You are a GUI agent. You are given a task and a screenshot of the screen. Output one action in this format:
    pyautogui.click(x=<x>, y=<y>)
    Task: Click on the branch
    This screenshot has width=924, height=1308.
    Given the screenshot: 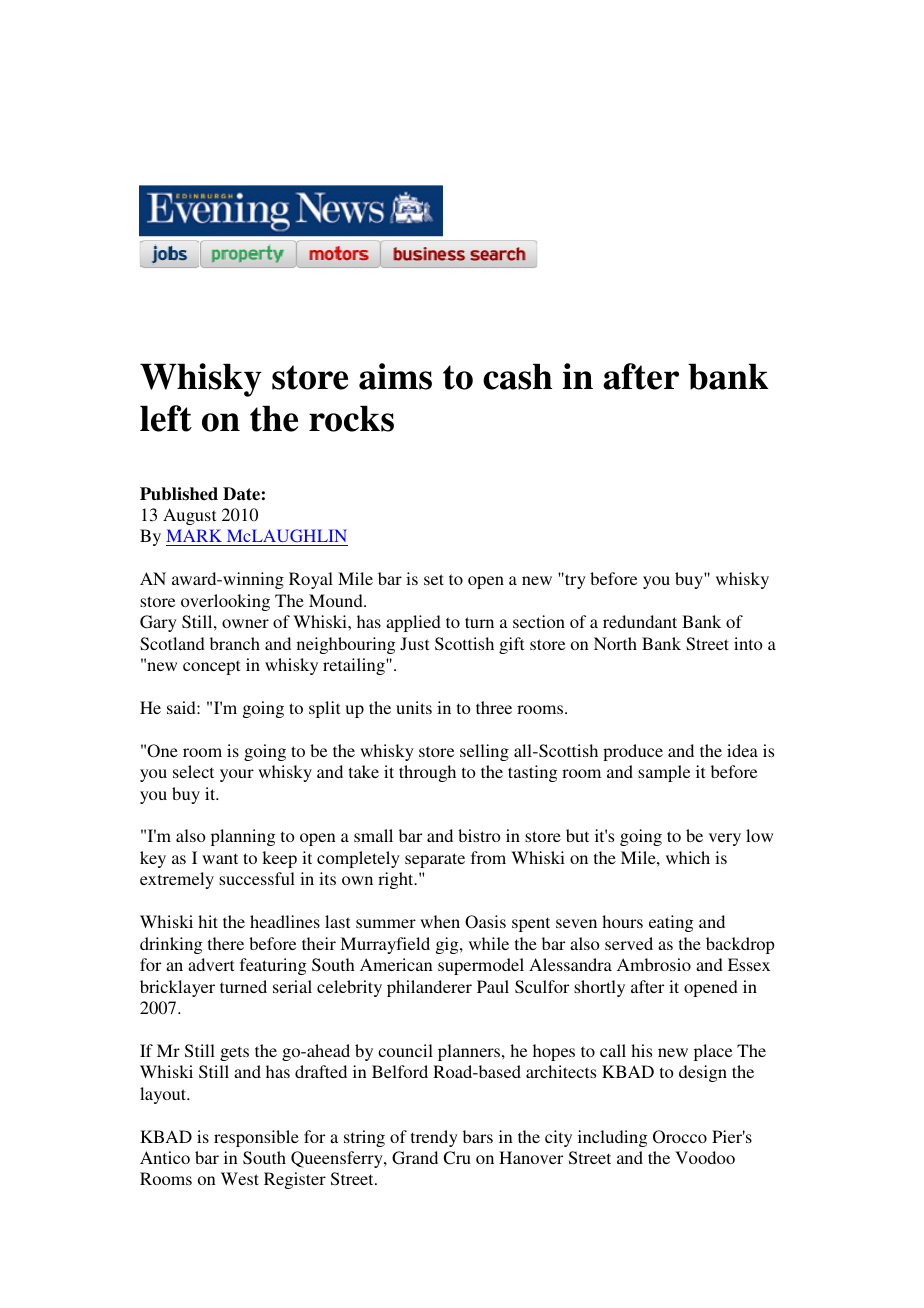 What is the action you would take?
    pyautogui.click(x=235, y=643)
